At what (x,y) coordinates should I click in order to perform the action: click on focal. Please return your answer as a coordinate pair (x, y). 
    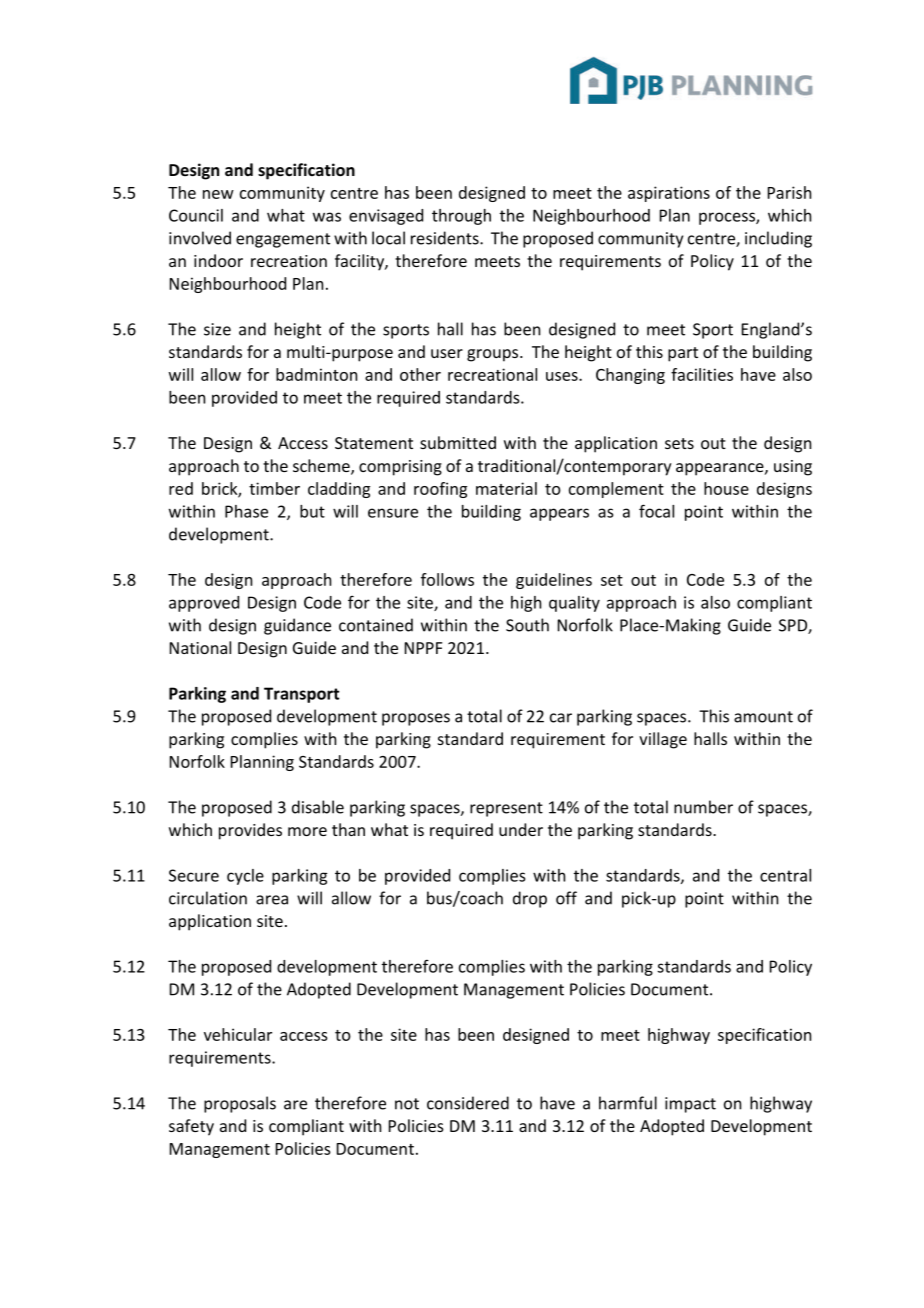
    Looking at the image, I should click on (656, 511).
